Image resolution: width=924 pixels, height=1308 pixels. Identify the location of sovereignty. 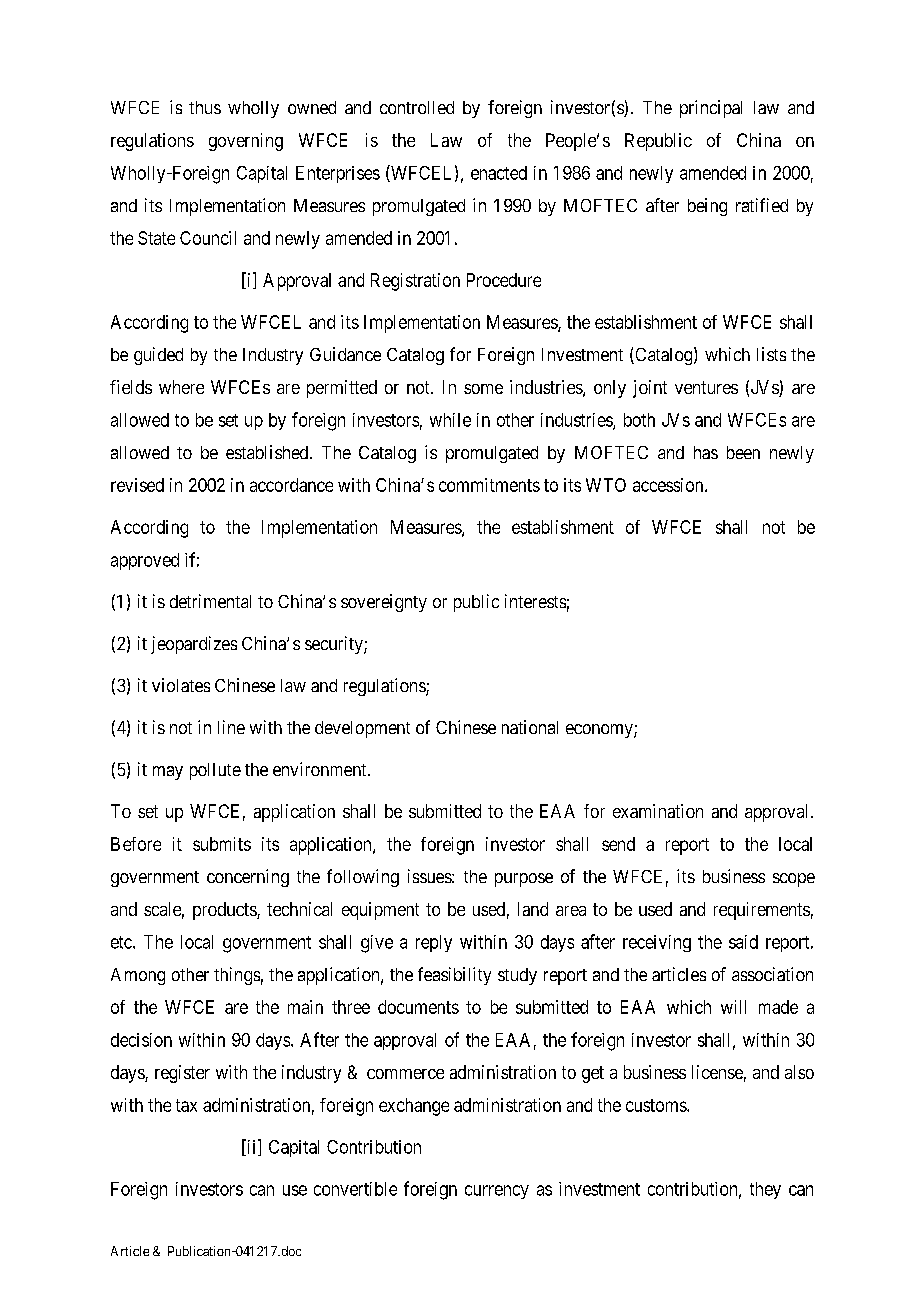
(384, 603).
